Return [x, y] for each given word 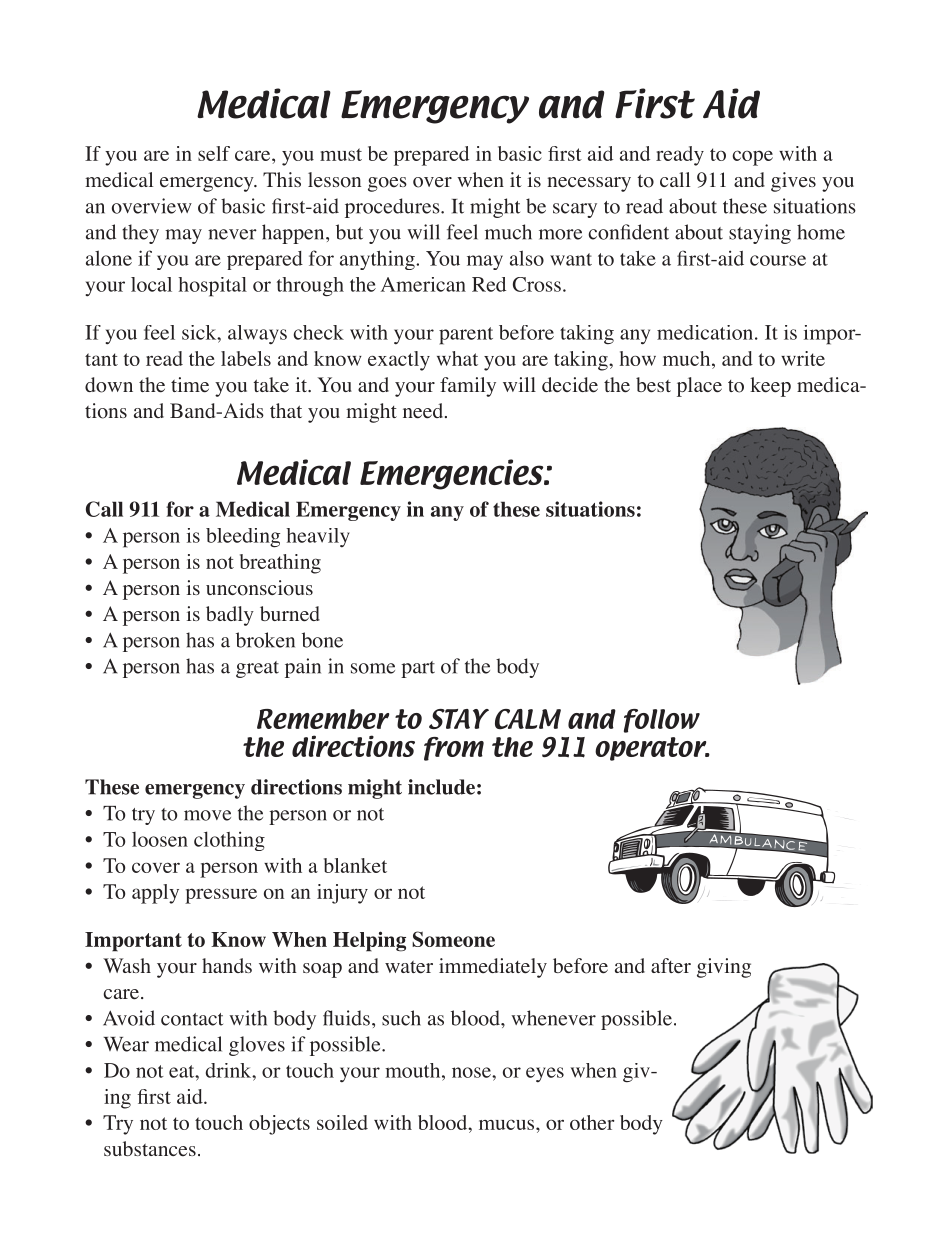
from [454, 749]
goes [387, 184]
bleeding [243, 537]
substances [150, 1148]
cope [752, 158]
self [214, 153]
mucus [508, 1124]
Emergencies [453, 474]
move [207, 815]
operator [652, 749]
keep [770, 387]
